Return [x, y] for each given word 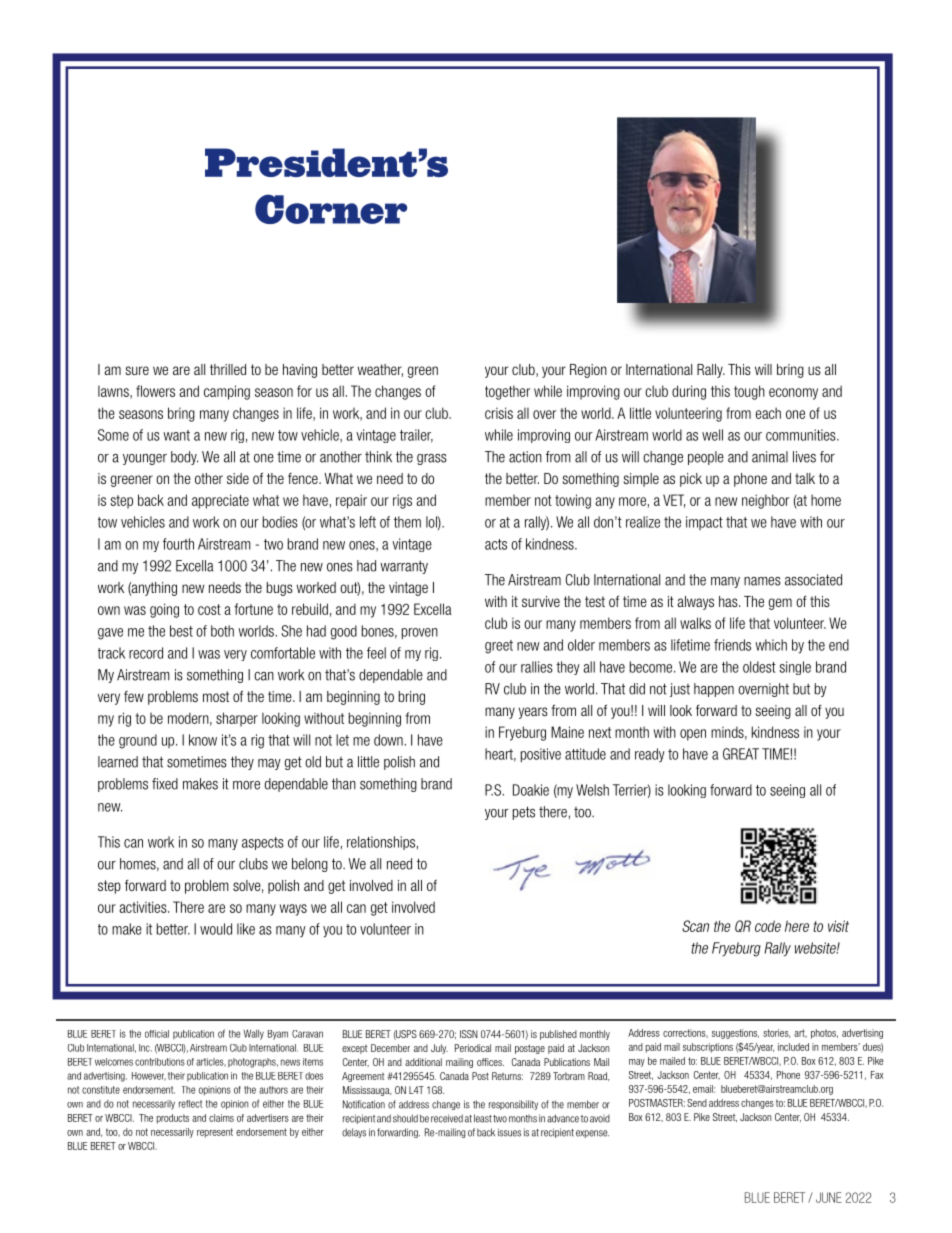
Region [588, 371]
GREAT [741, 754]
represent [215, 1133]
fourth [178, 544]
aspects [263, 843]
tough [749, 392]
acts [496, 544]
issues [509, 1132]
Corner [331, 209]
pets [524, 813]
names [762, 581]
